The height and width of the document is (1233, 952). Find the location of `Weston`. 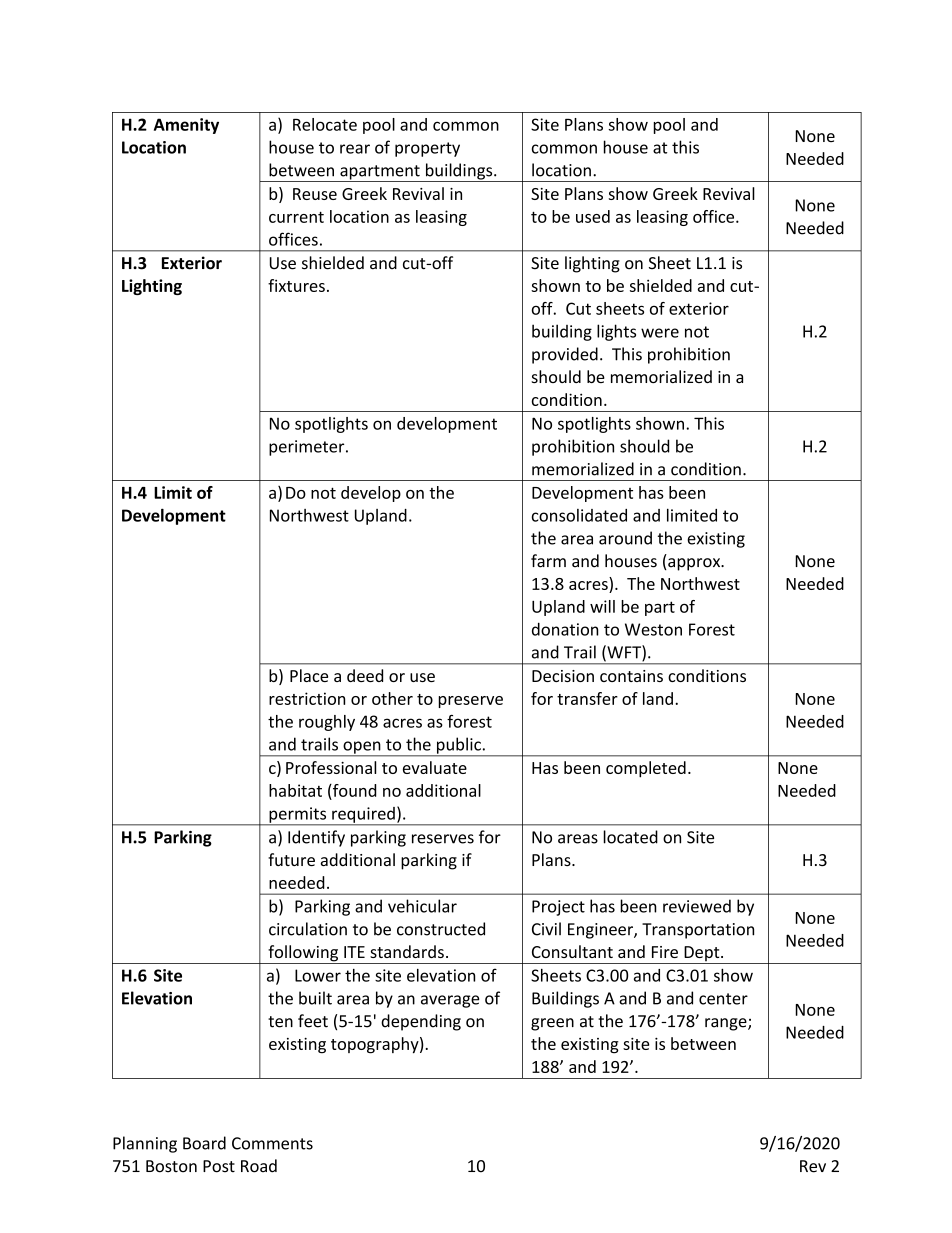

Weston is located at coordinates (653, 629).
